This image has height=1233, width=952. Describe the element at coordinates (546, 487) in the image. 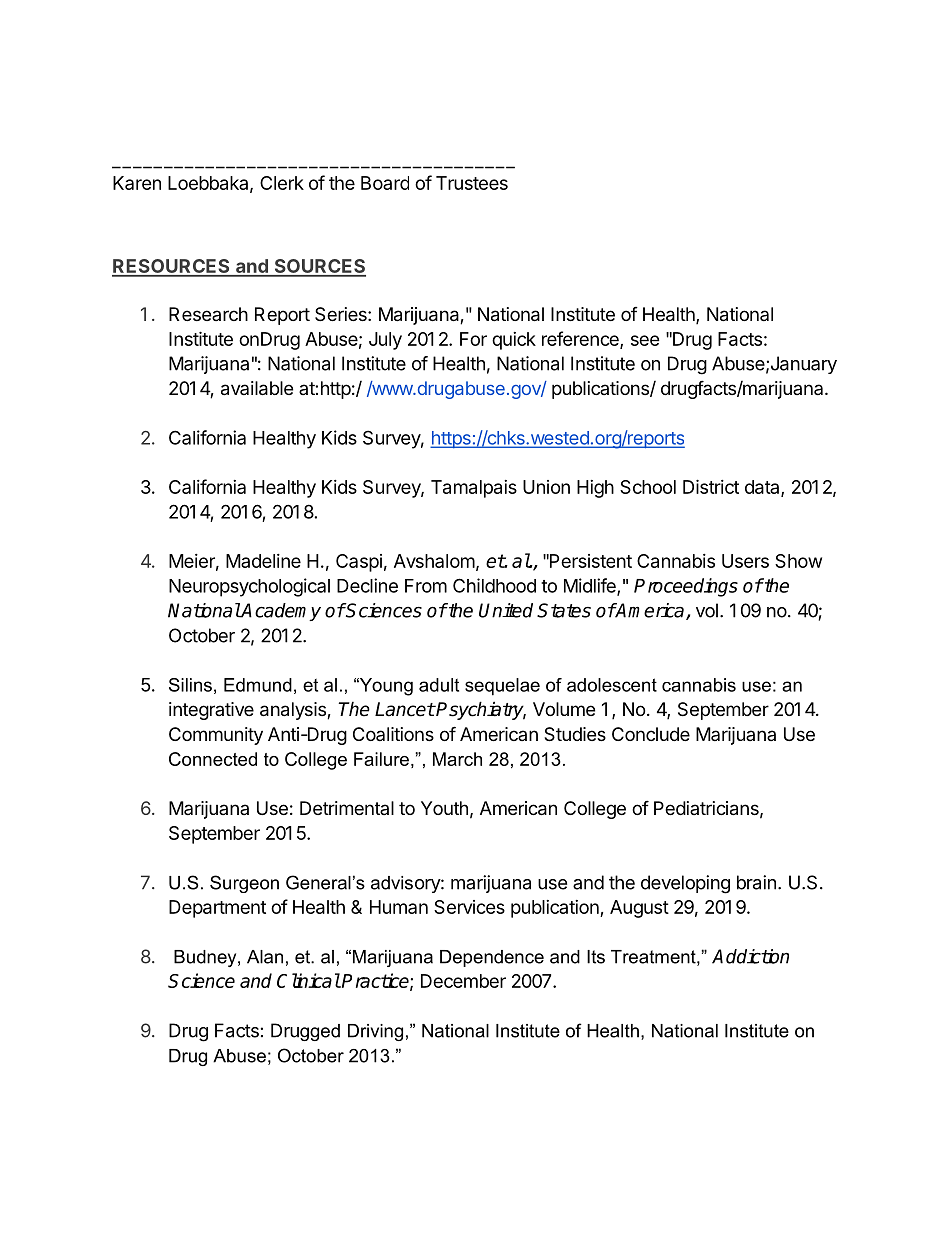

I see `Union` at that location.
